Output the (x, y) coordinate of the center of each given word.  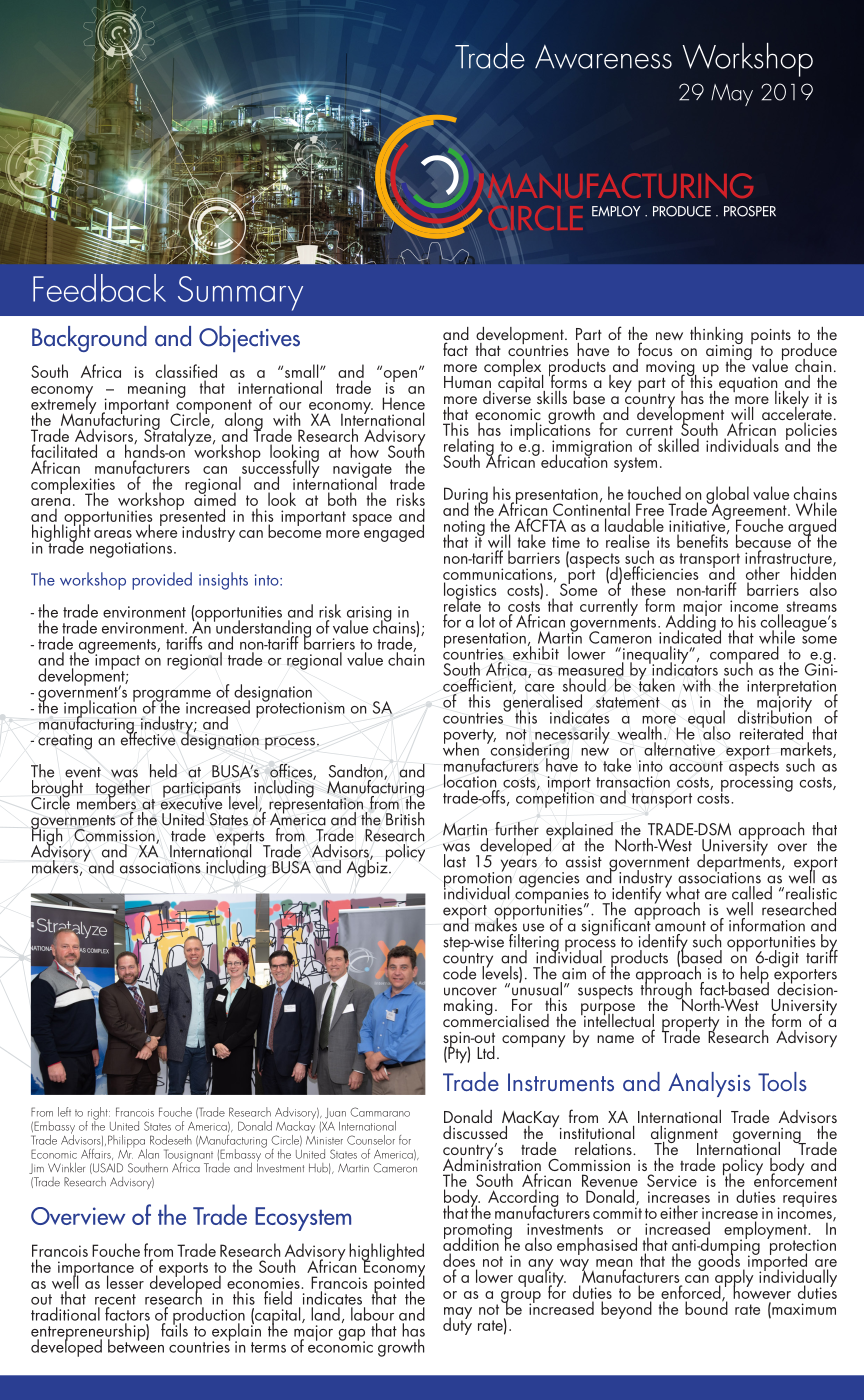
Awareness (603, 56)
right (98, 1114)
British (405, 819)
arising (369, 615)
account (696, 766)
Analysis (709, 1084)
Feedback (99, 288)
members (106, 802)
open (399, 376)
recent (115, 1299)
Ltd (486, 1052)
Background (89, 339)
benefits (703, 540)
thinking (716, 337)
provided (162, 581)
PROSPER (750, 211)
